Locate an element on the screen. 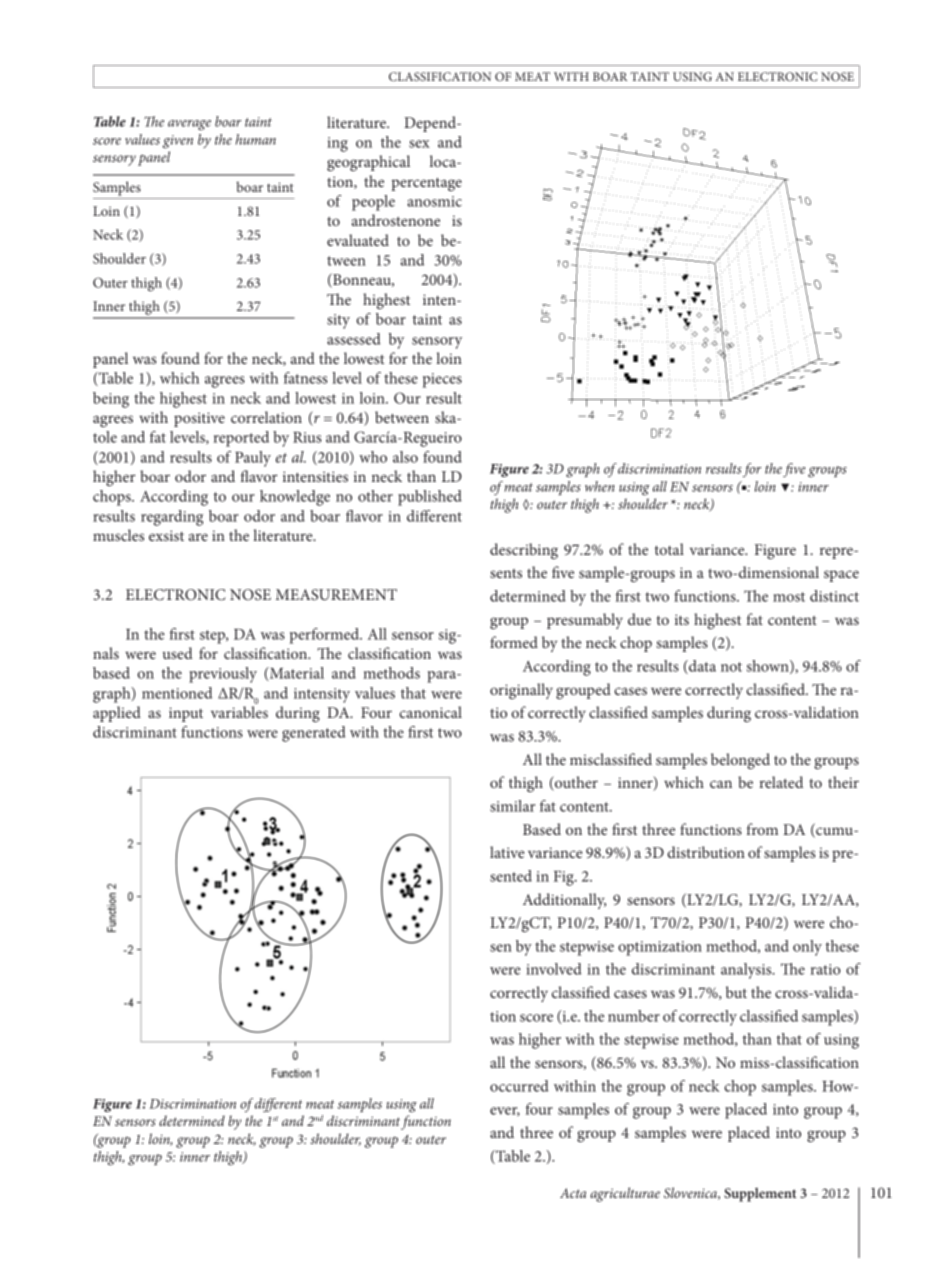 Image resolution: width=952 pixels, height=1278 pixels. originally is located at coordinates (521, 691).
